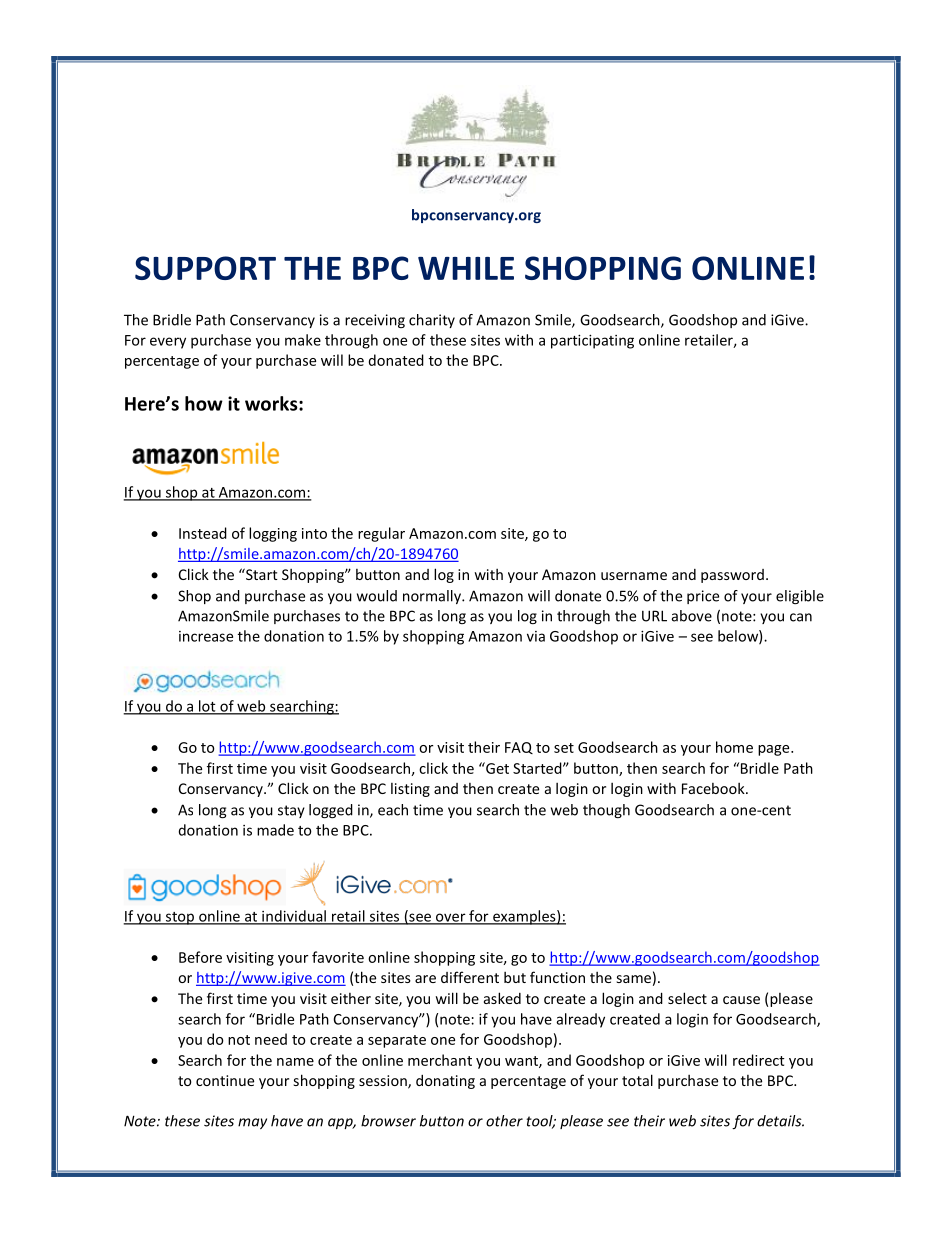 This screenshot has width=952, height=1233. What do you see at coordinates (466, 268) in the screenshot?
I see `WHILE` at bounding box center [466, 268].
